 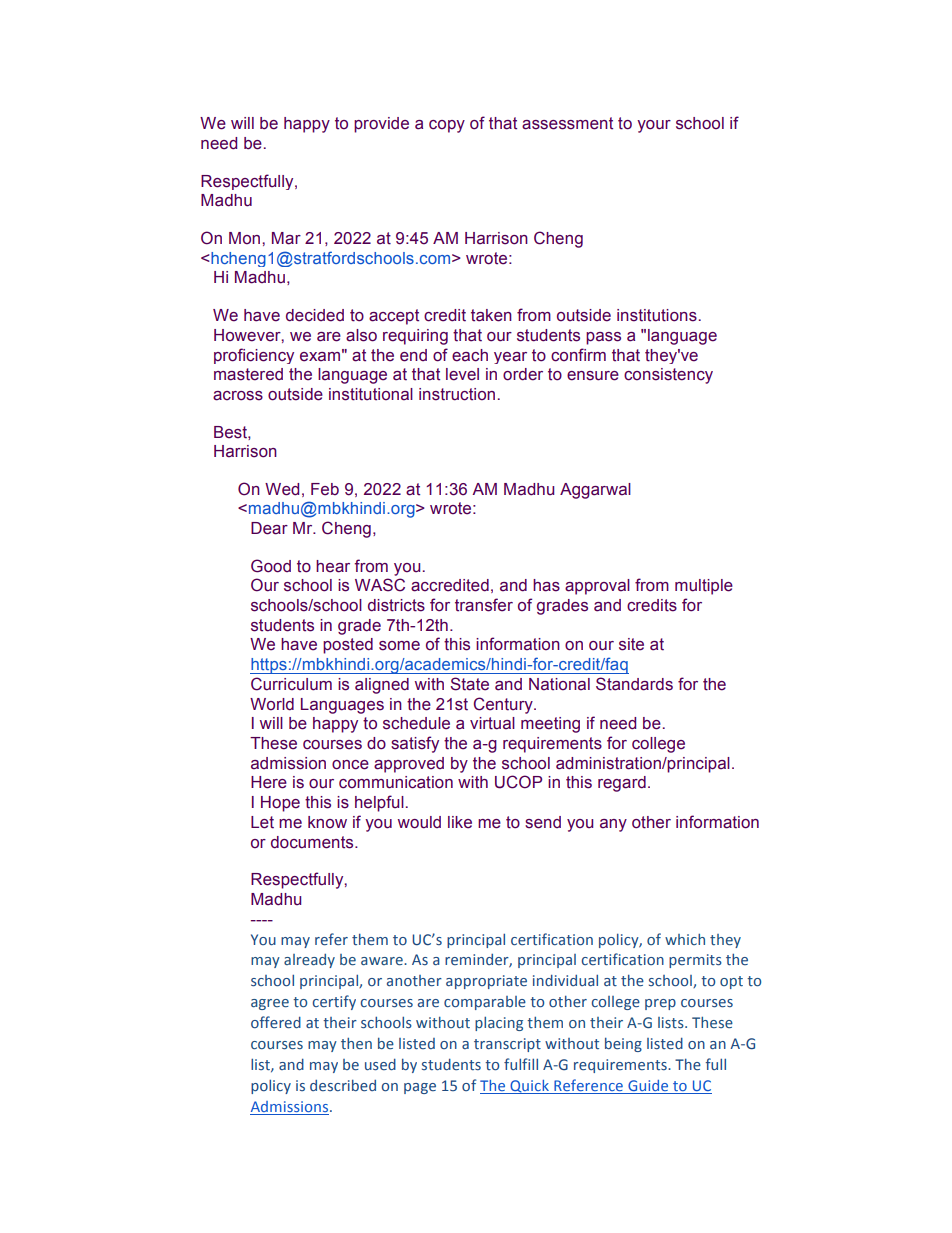 I want to click on copy, so click(x=447, y=126).
